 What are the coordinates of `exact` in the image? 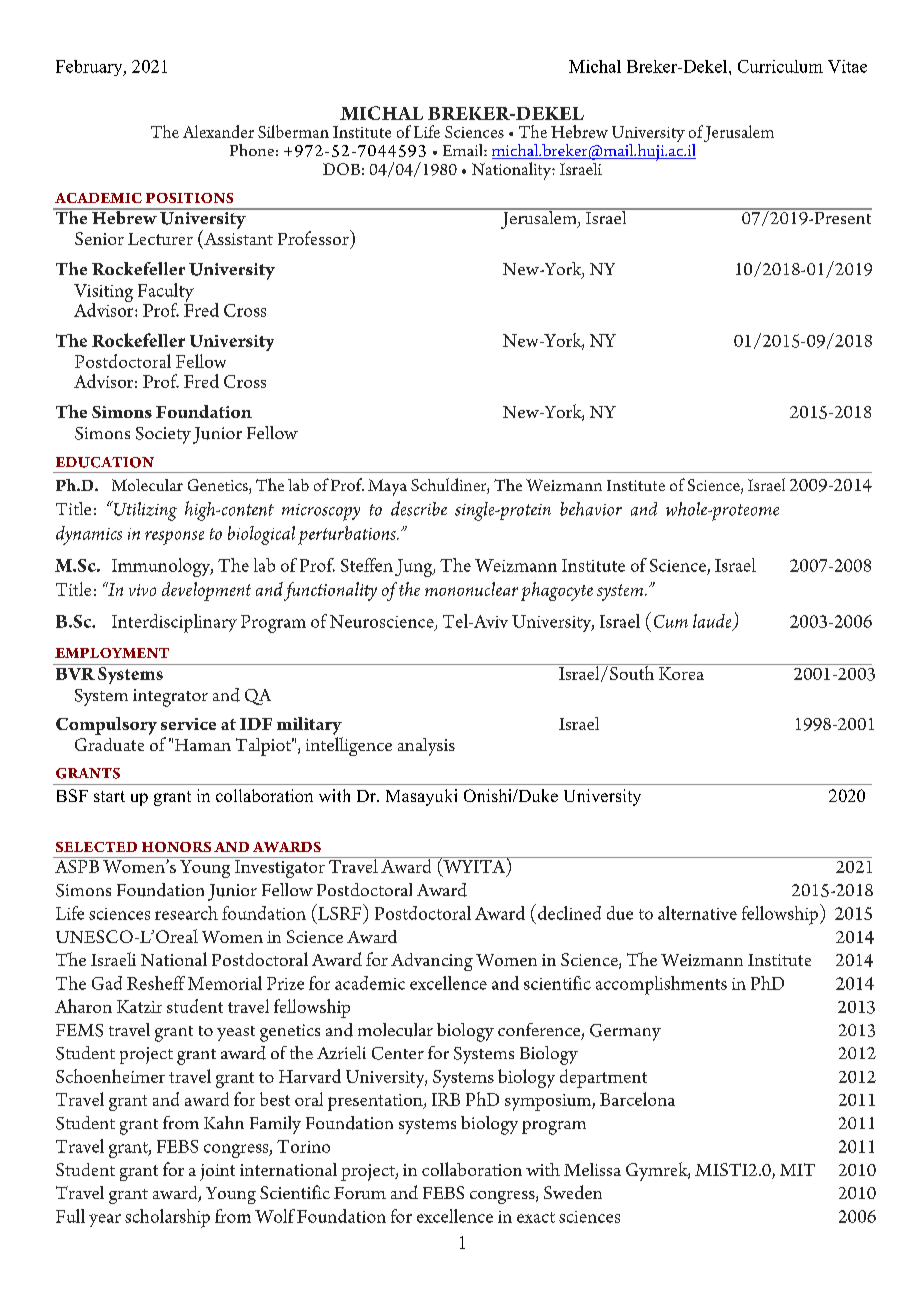 It's located at (536, 1217).
